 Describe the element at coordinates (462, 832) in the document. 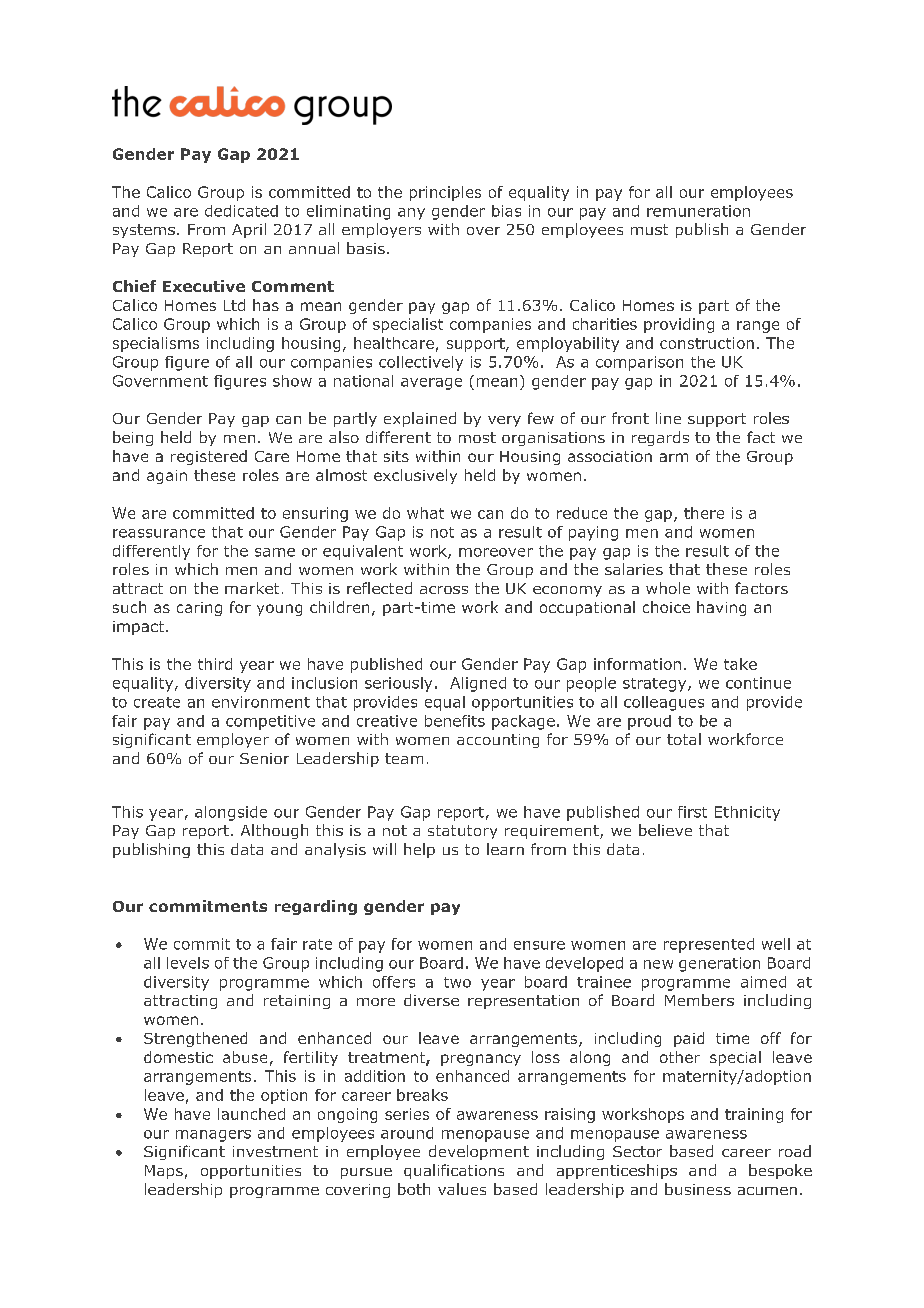

I see `statutory` at that location.
